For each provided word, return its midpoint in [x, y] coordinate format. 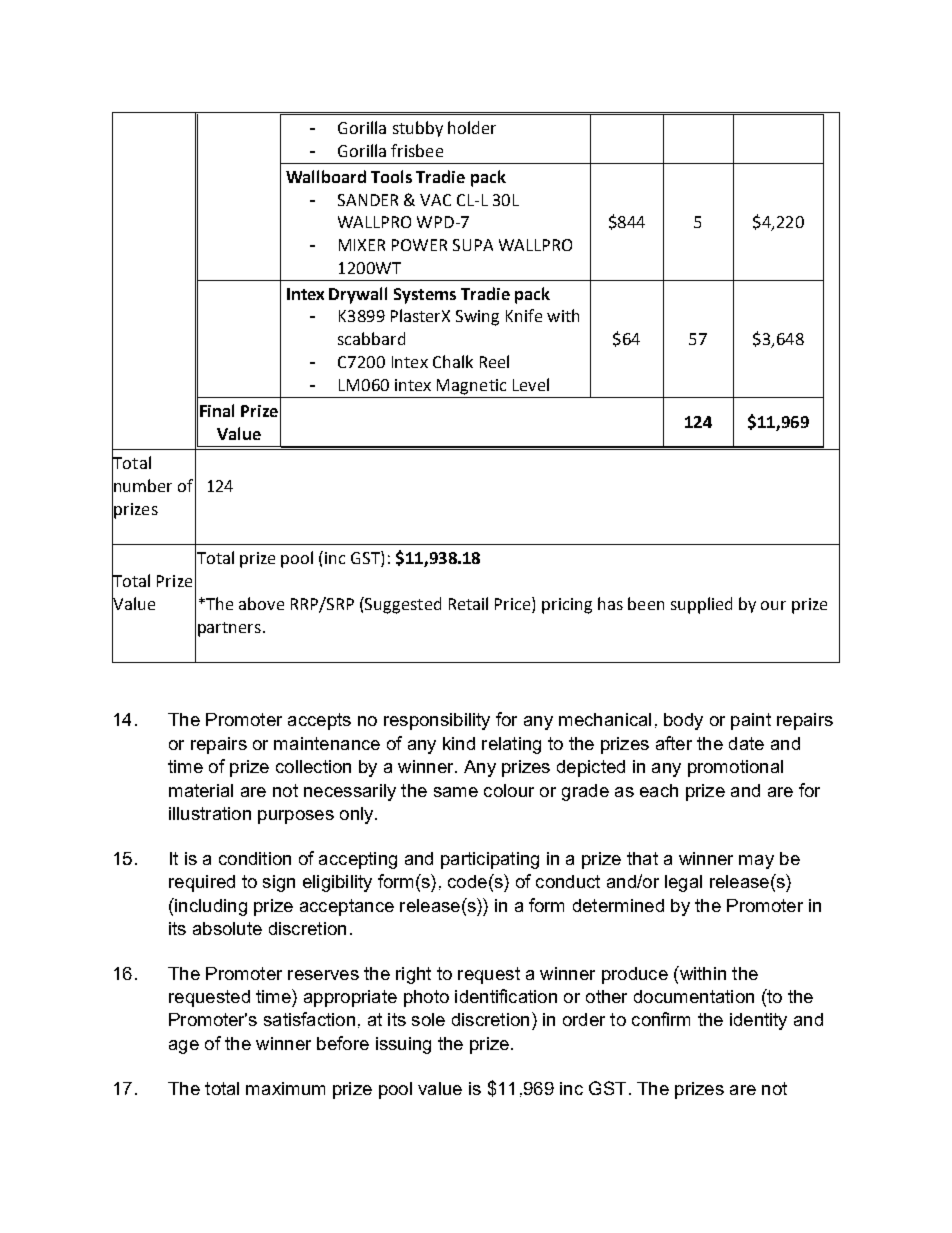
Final [217, 410]
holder [472, 127]
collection [313, 766]
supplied [701, 605]
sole [428, 1019]
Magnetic [471, 387]
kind [459, 743]
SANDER [368, 200]
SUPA [473, 245]
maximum [285, 1088]
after [674, 743]
